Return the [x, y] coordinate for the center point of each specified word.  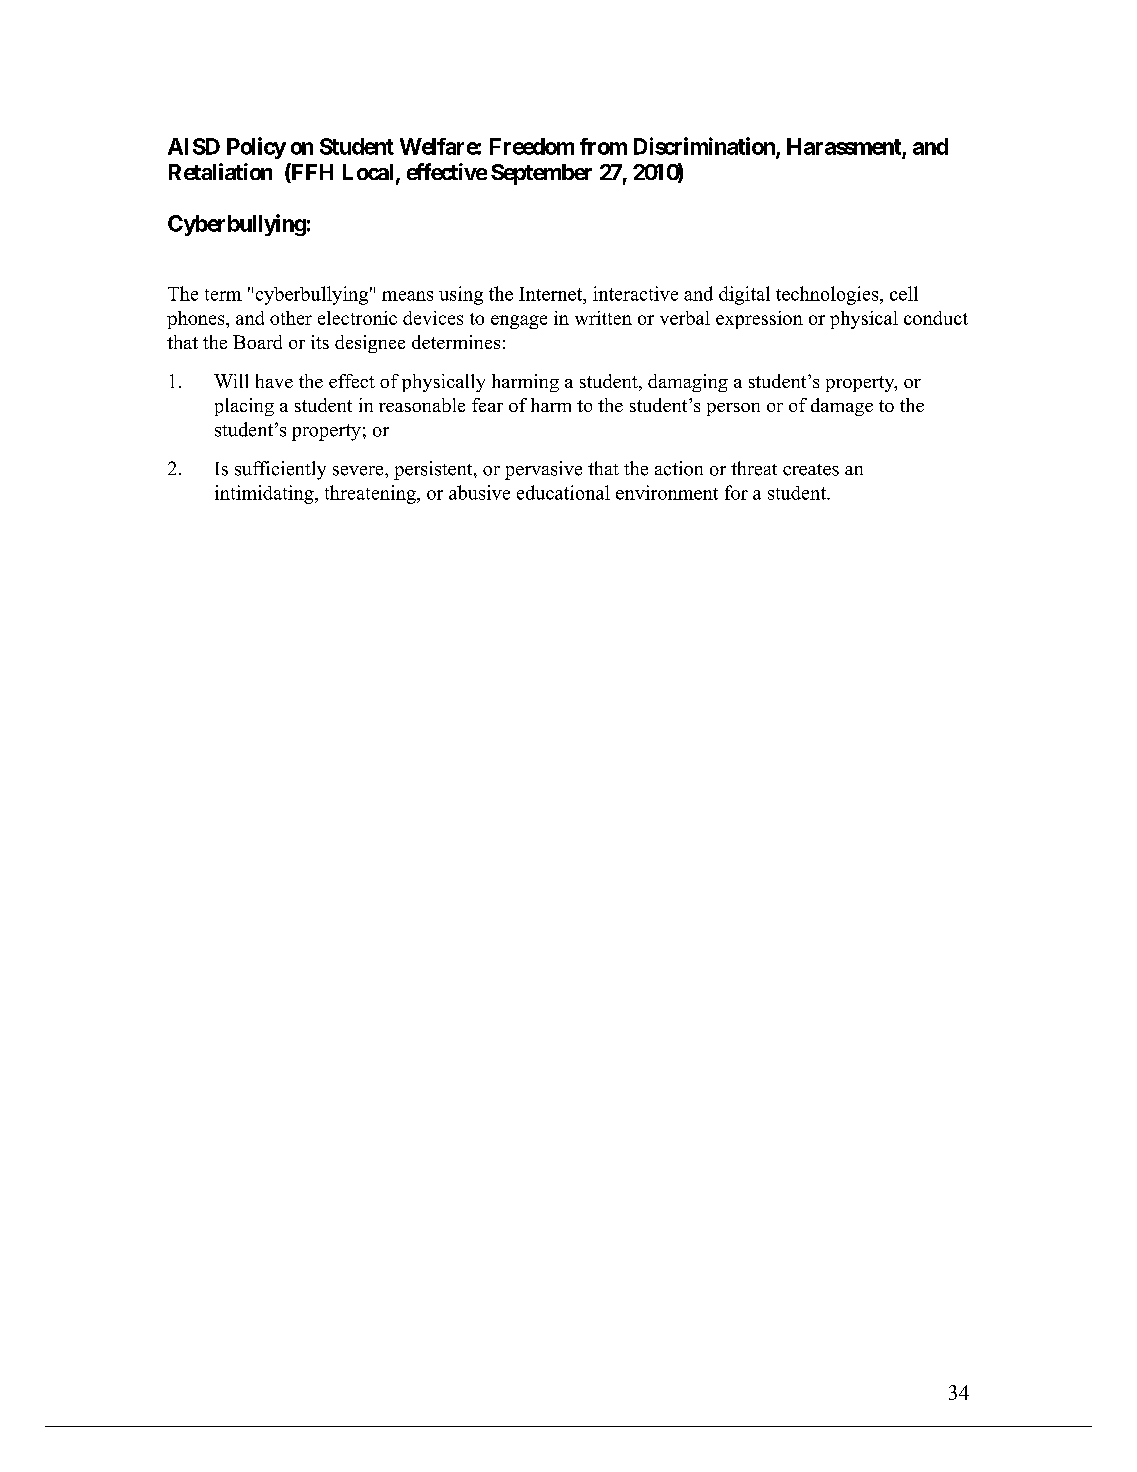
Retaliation [220, 171]
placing [244, 407]
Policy [256, 148]
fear [487, 405]
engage [519, 322]
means [407, 296]
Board [257, 342]
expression [759, 320]
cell [904, 293]
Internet [552, 294]
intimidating [265, 494]
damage [842, 407]
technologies [828, 295]
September [541, 174]
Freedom [532, 146]
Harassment [844, 146]
